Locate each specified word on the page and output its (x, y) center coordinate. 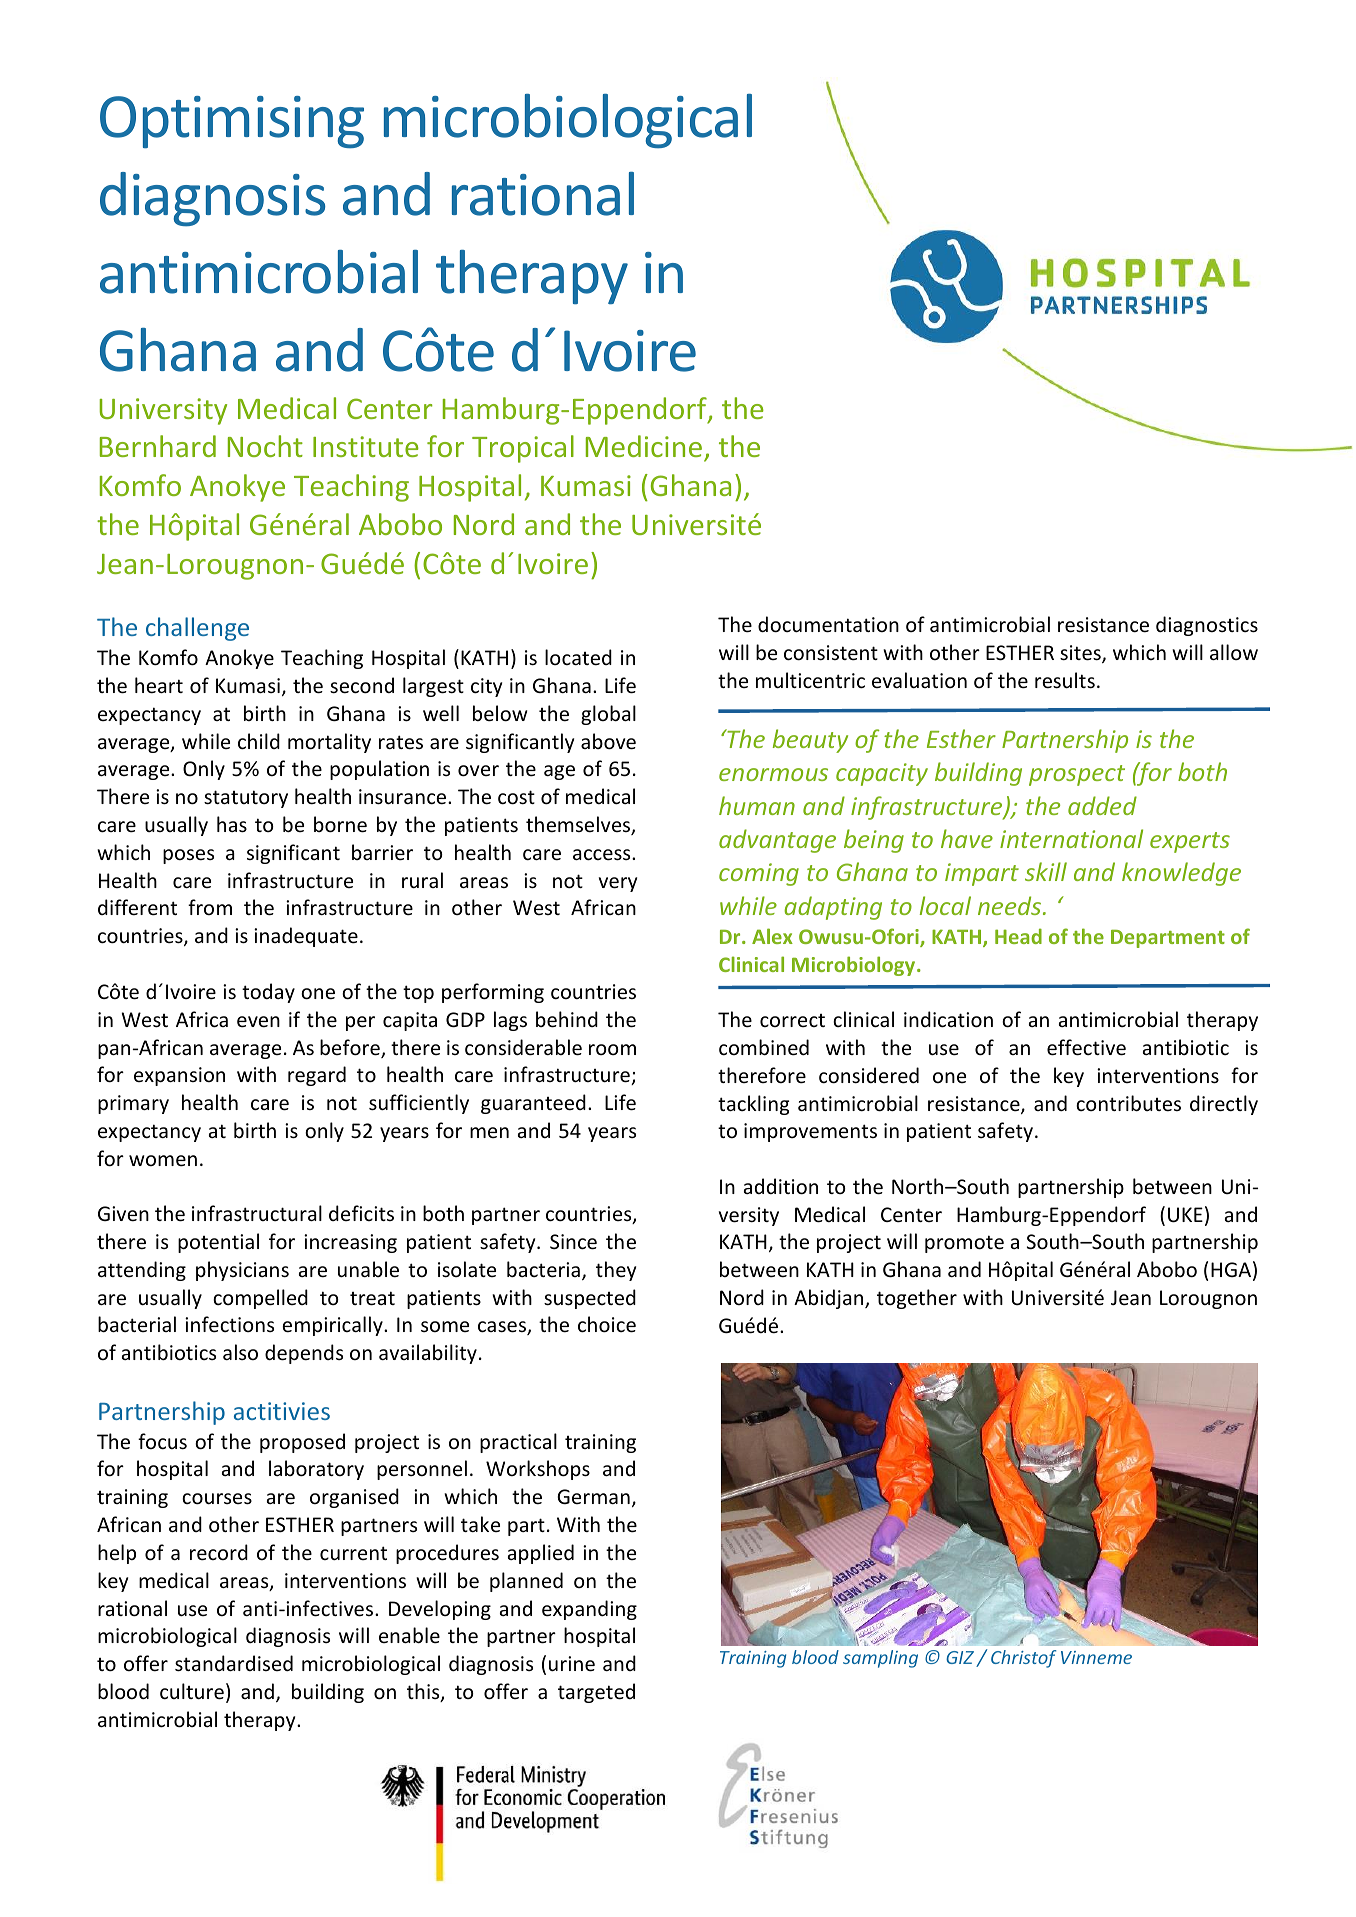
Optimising (232, 122)
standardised (234, 1663)
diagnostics (1207, 626)
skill (1046, 871)
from (210, 907)
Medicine (644, 446)
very (618, 884)
